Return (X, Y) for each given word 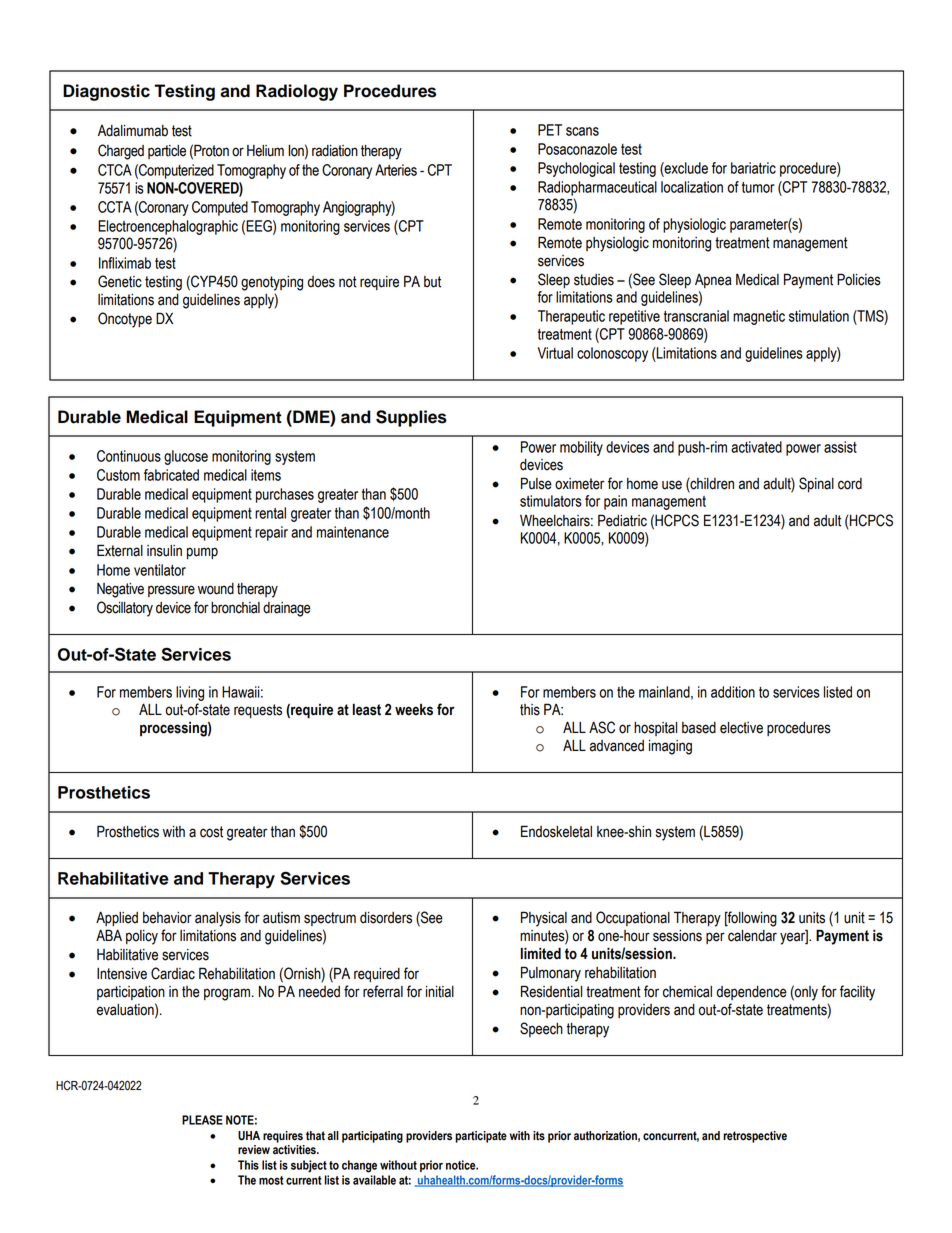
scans (582, 131)
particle (167, 152)
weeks (414, 710)
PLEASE (202, 1120)
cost (211, 832)
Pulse (536, 483)
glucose (186, 457)
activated (756, 447)
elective (741, 728)
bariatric (753, 168)
